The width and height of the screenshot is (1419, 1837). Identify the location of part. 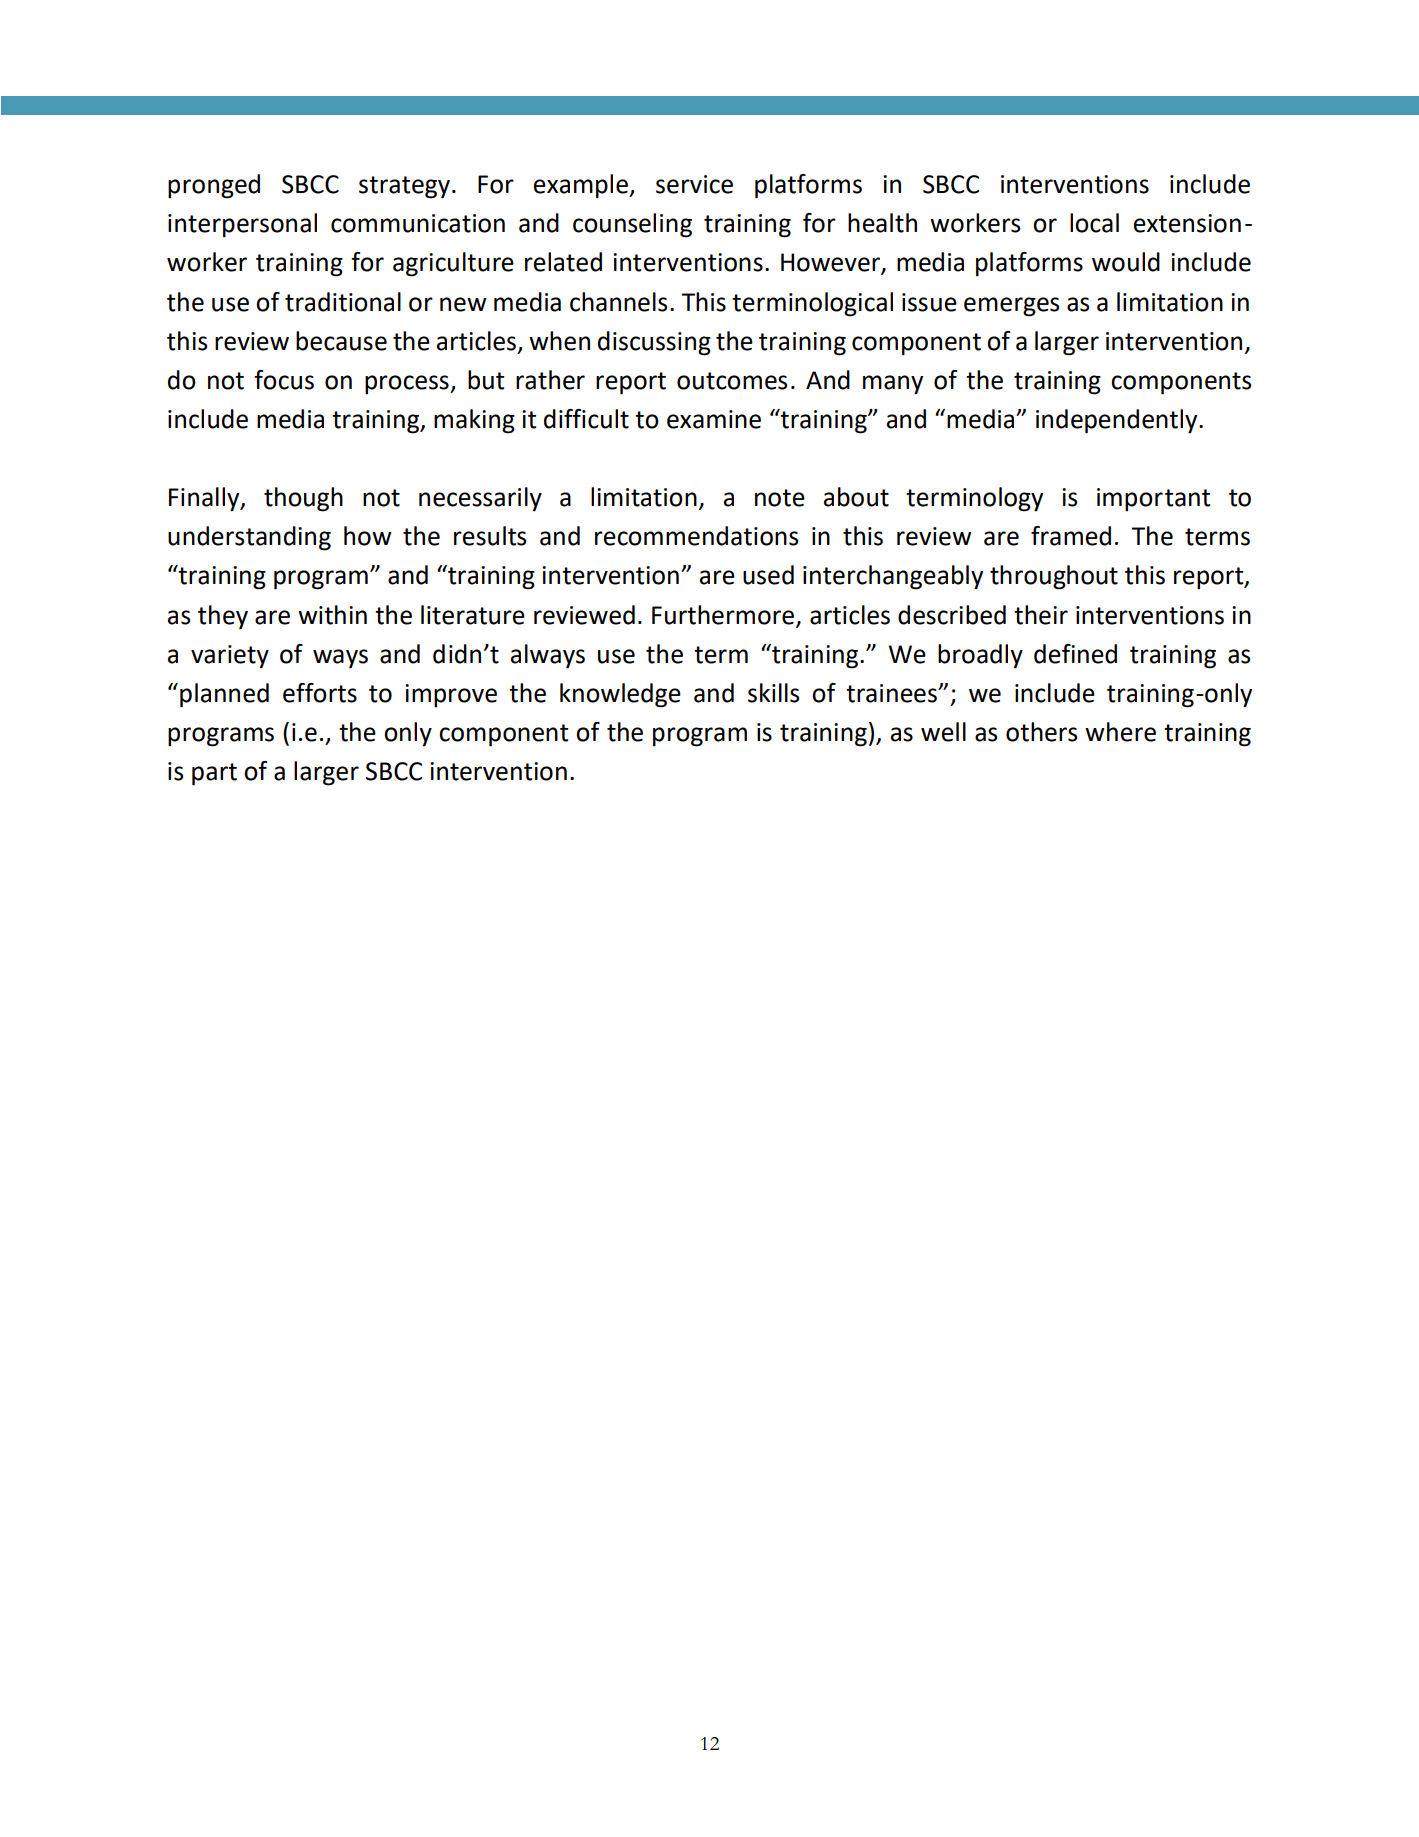
(214, 774).
